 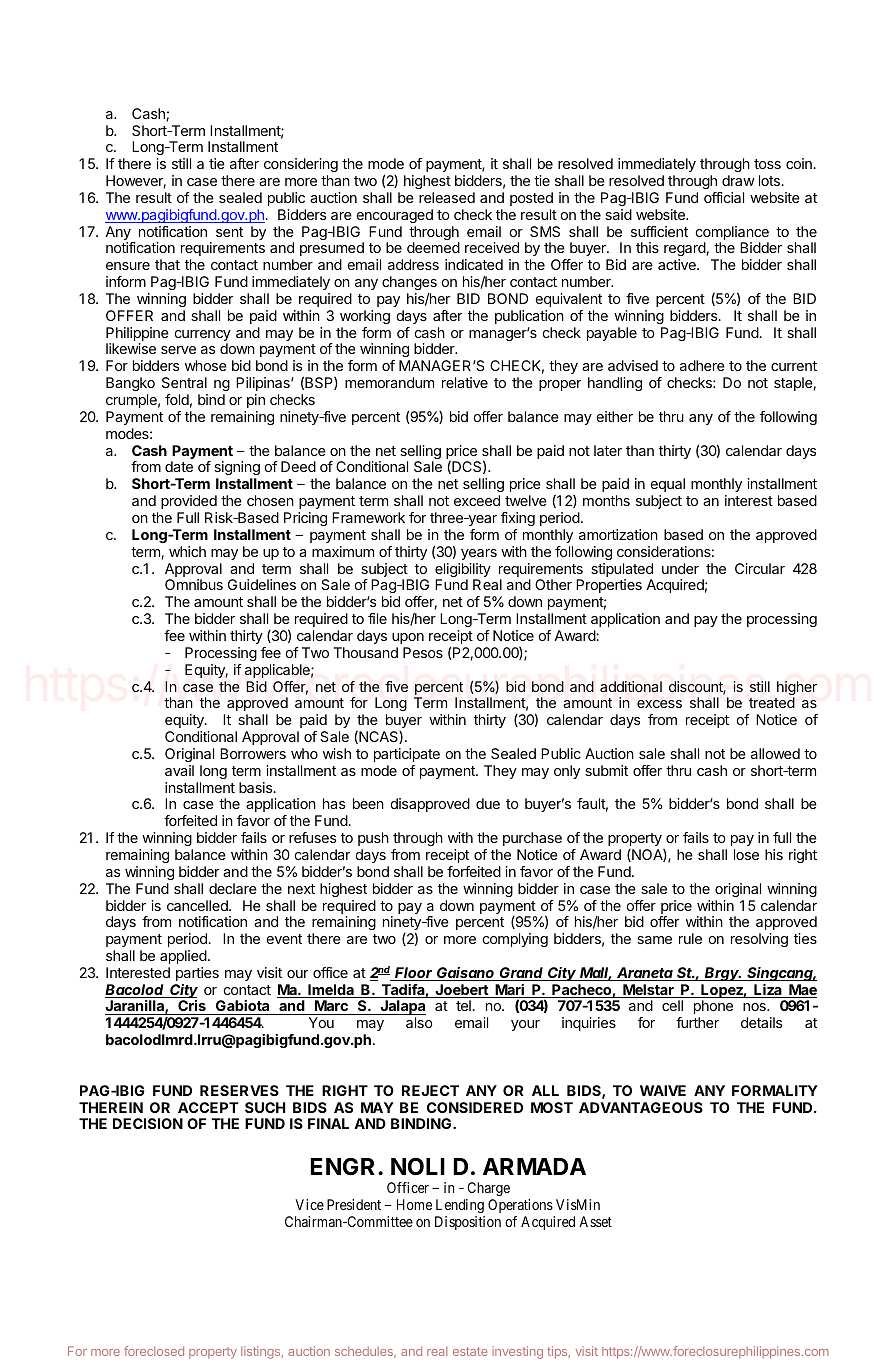 What do you see at coordinates (470, 1351) in the image?
I see `estate` at bounding box center [470, 1351].
